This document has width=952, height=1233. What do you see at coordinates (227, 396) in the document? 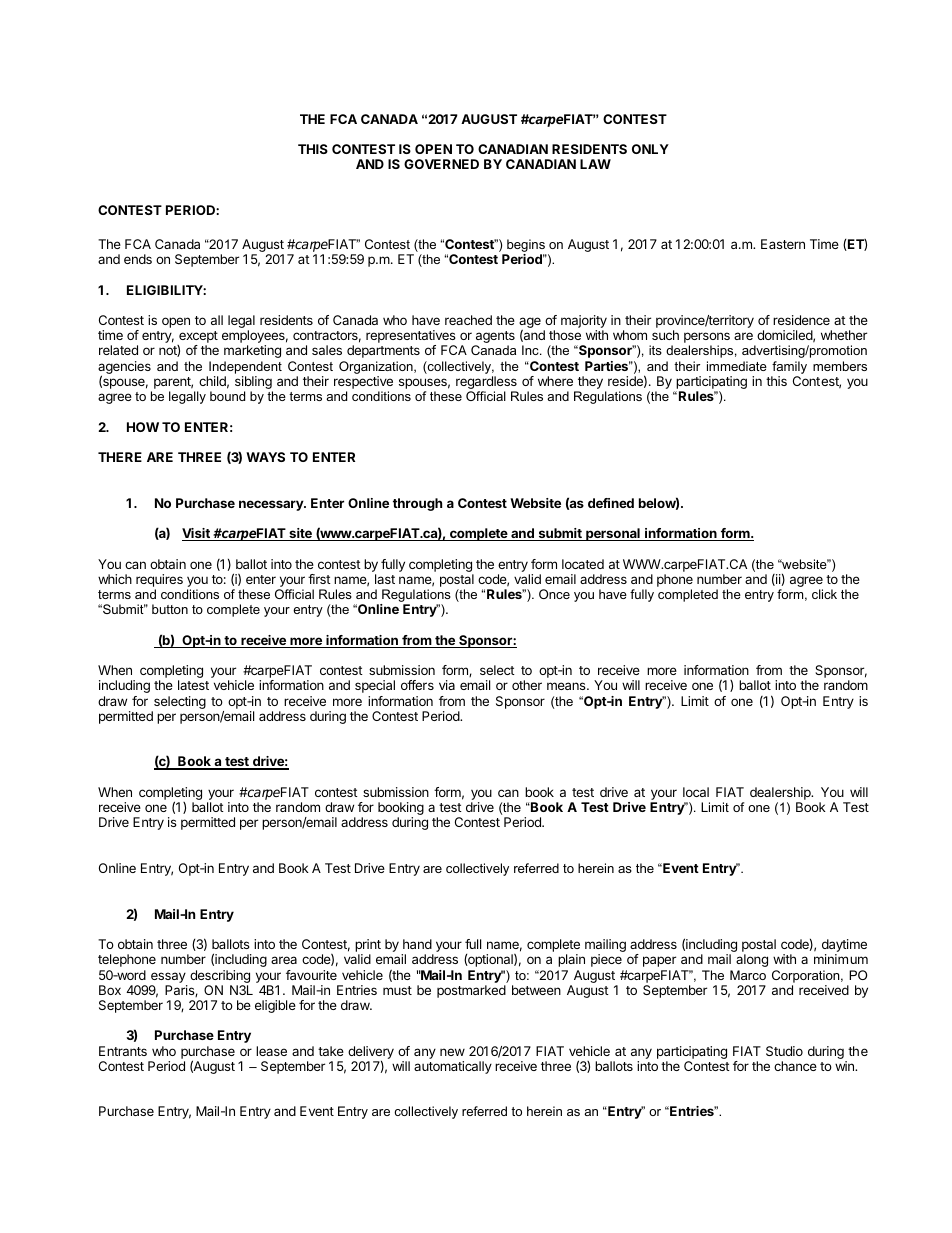
I see `bound` at bounding box center [227, 396].
